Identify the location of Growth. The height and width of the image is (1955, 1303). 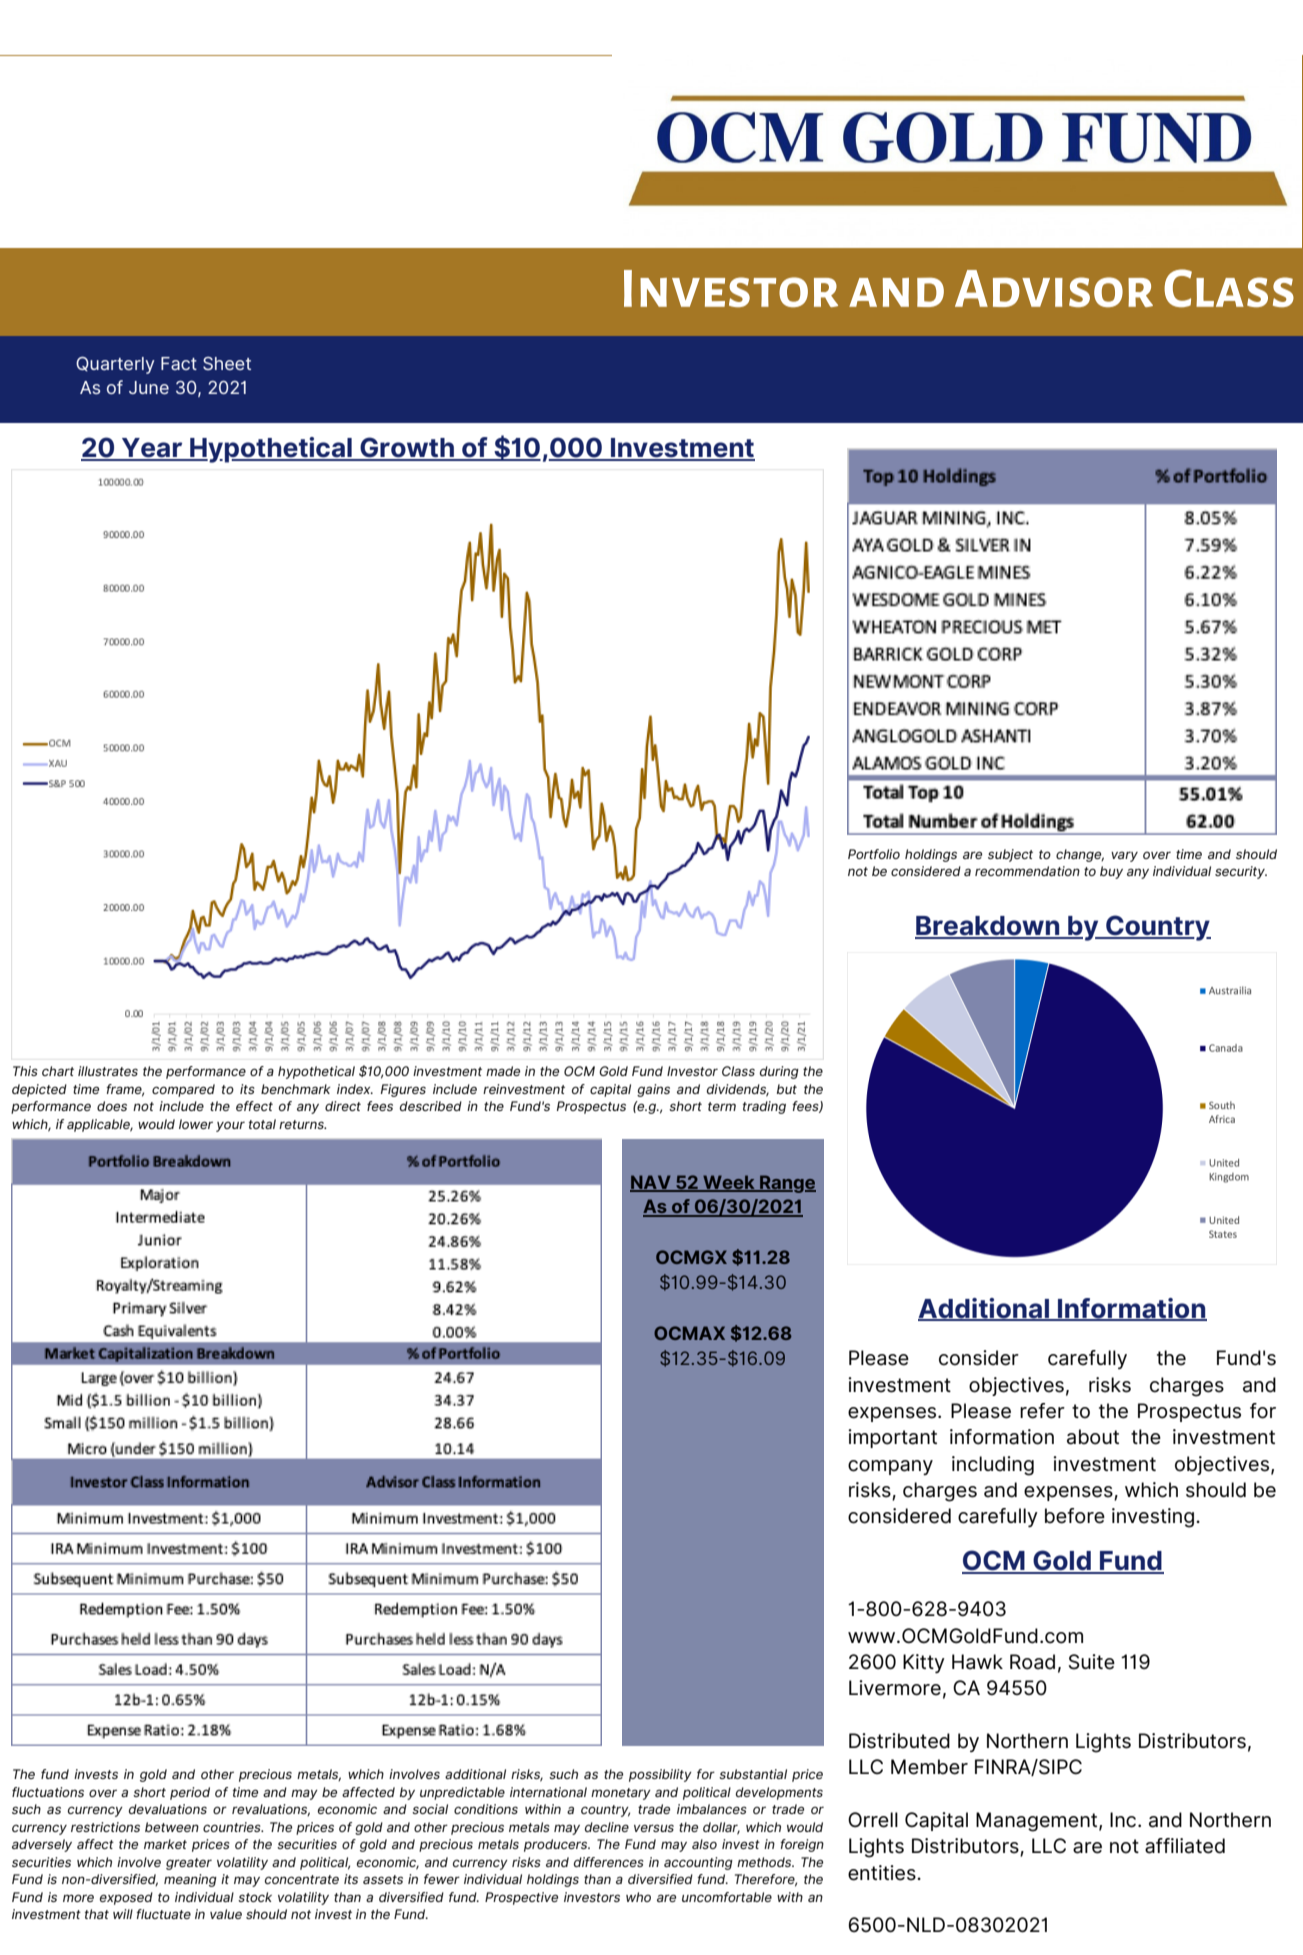
(407, 448).
